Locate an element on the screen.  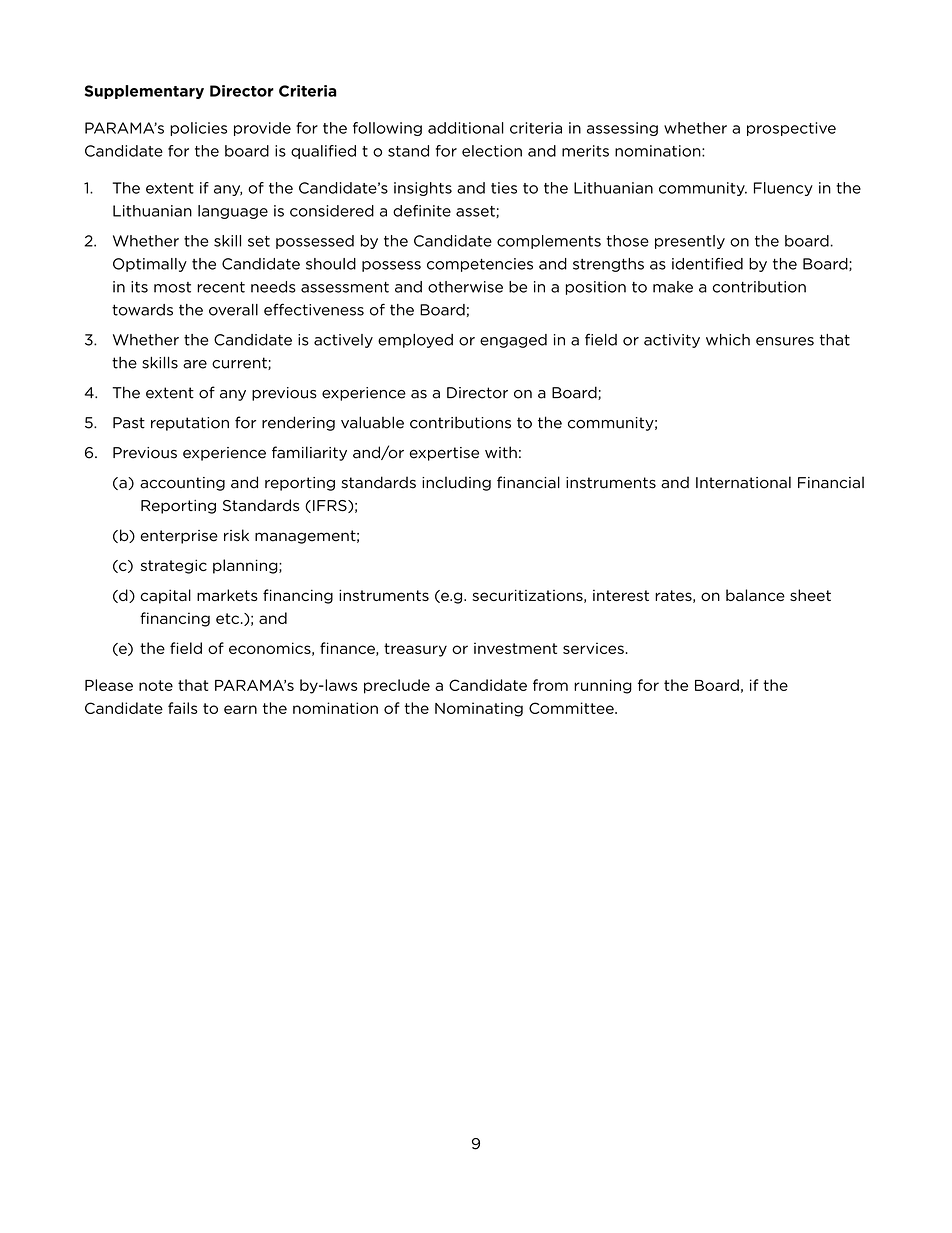
valuable is located at coordinates (372, 422).
